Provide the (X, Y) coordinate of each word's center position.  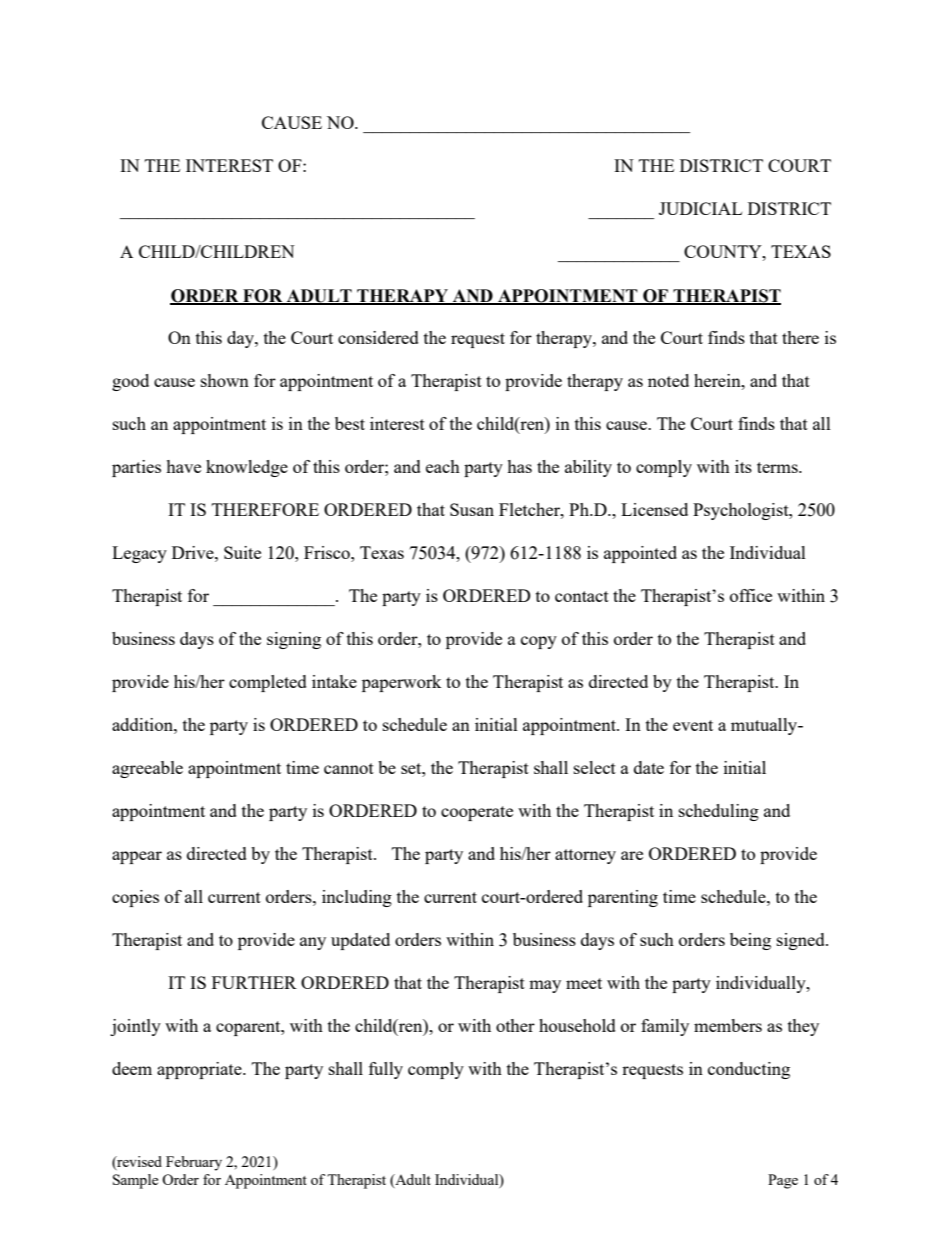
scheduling (719, 812)
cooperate (477, 813)
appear (137, 857)
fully (386, 1070)
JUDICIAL (700, 208)
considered (378, 337)
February (194, 1163)
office (751, 595)
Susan (472, 509)
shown (225, 380)
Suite (242, 552)
